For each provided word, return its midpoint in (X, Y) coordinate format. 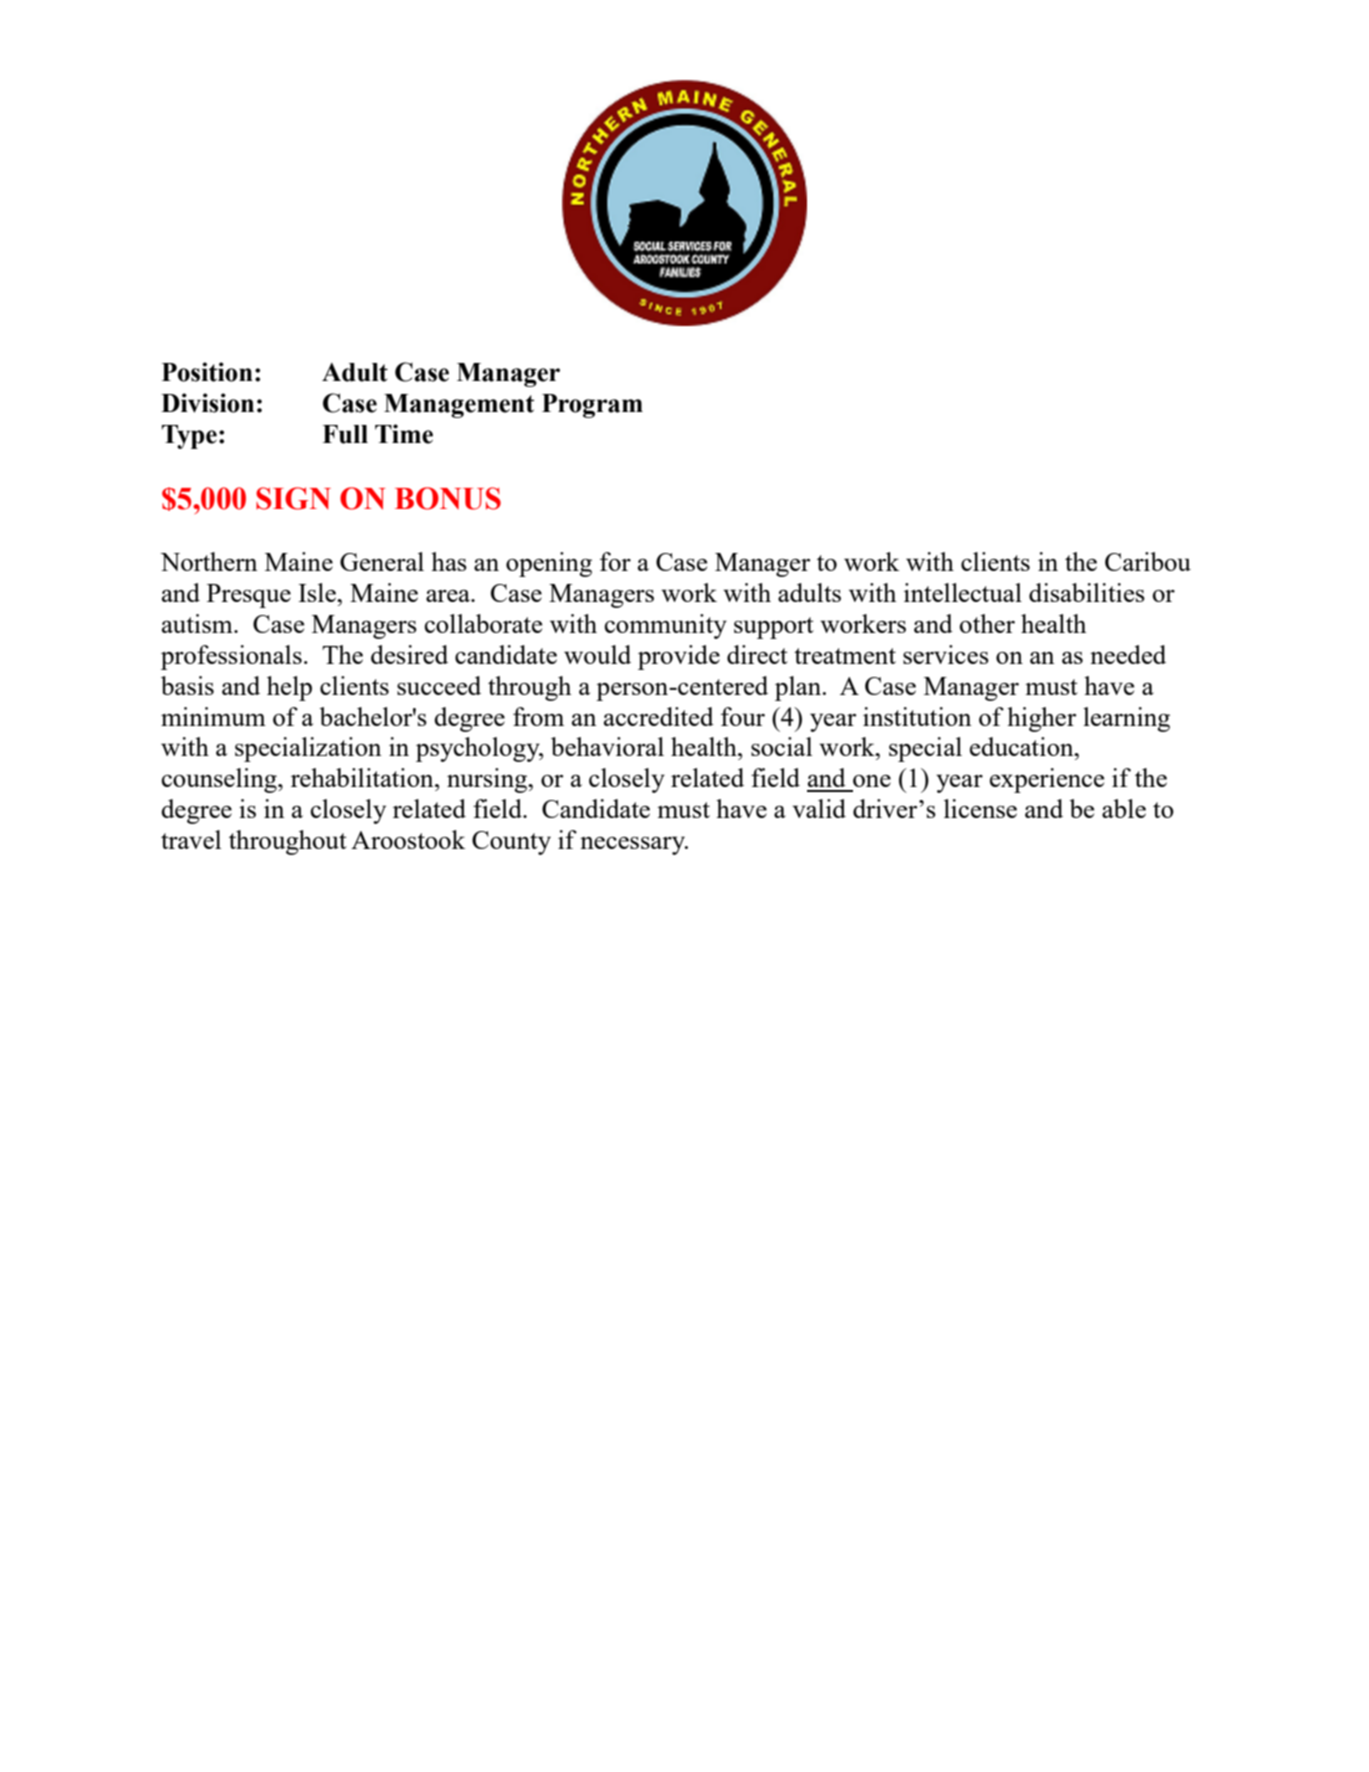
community (666, 626)
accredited (659, 716)
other (987, 623)
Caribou (1148, 561)
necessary (633, 845)
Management (459, 406)
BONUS (448, 498)
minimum (213, 716)
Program (592, 406)
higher (1041, 719)
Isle (318, 592)
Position (207, 372)
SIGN (293, 498)
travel (191, 839)
